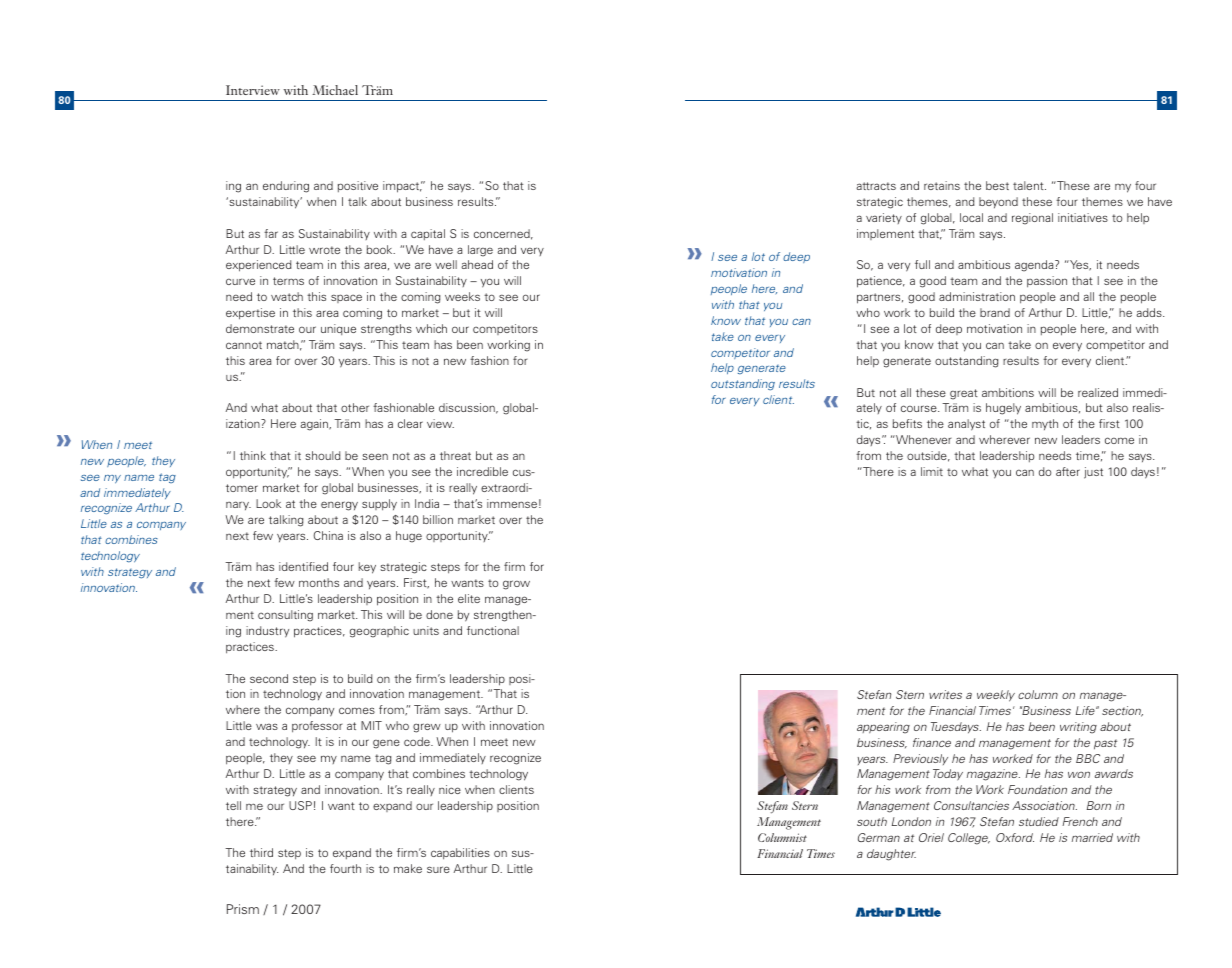 This image has height=968, width=1232. What do you see at coordinates (876, 186) in the image?
I see `attracts` at bounding box center [876, 186].
